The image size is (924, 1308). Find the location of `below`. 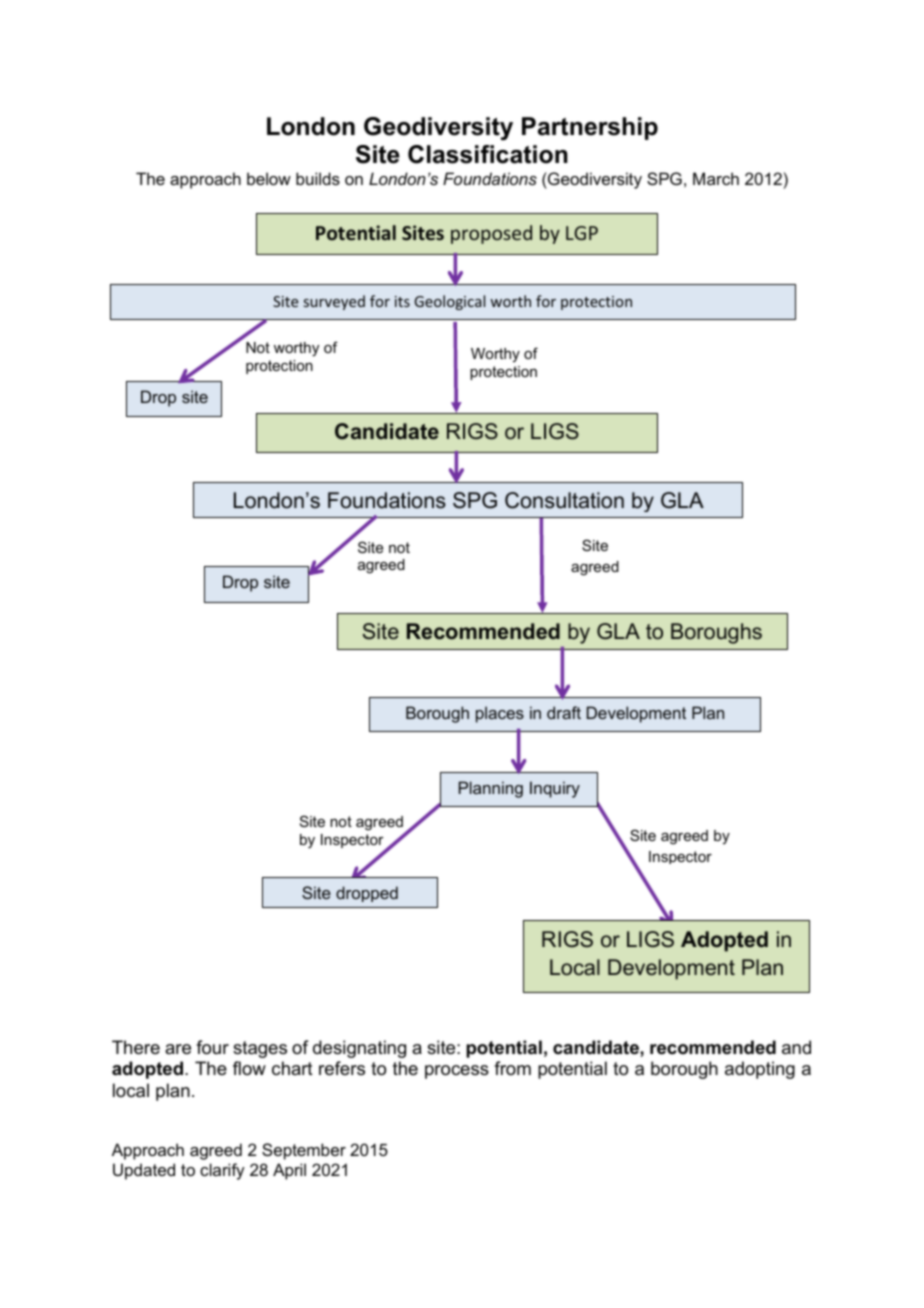

below is located at coordinates (269, 178).
